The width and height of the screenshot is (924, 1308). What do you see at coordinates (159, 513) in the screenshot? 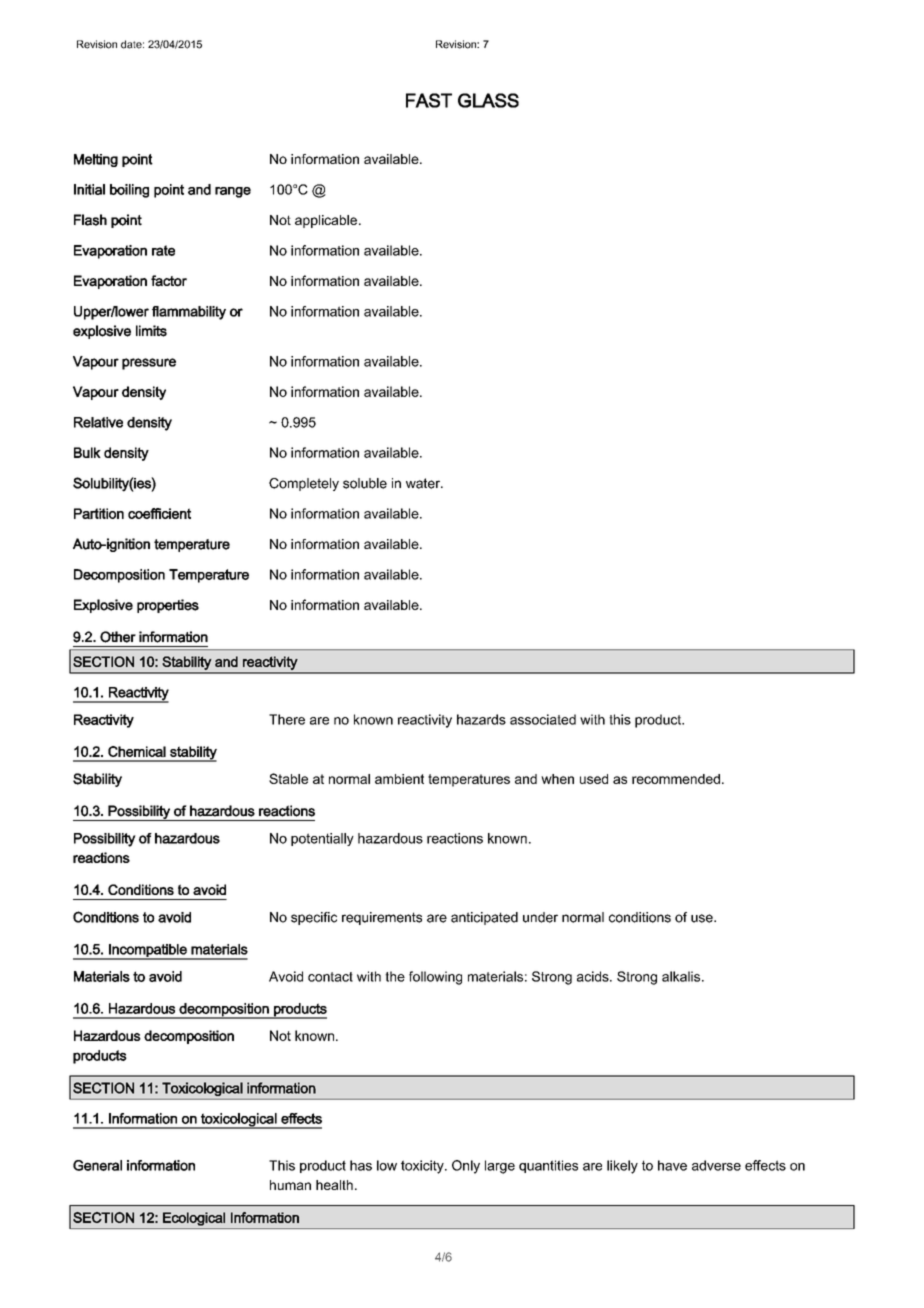
I see `coefficient` at bounding box center [159, 513].
